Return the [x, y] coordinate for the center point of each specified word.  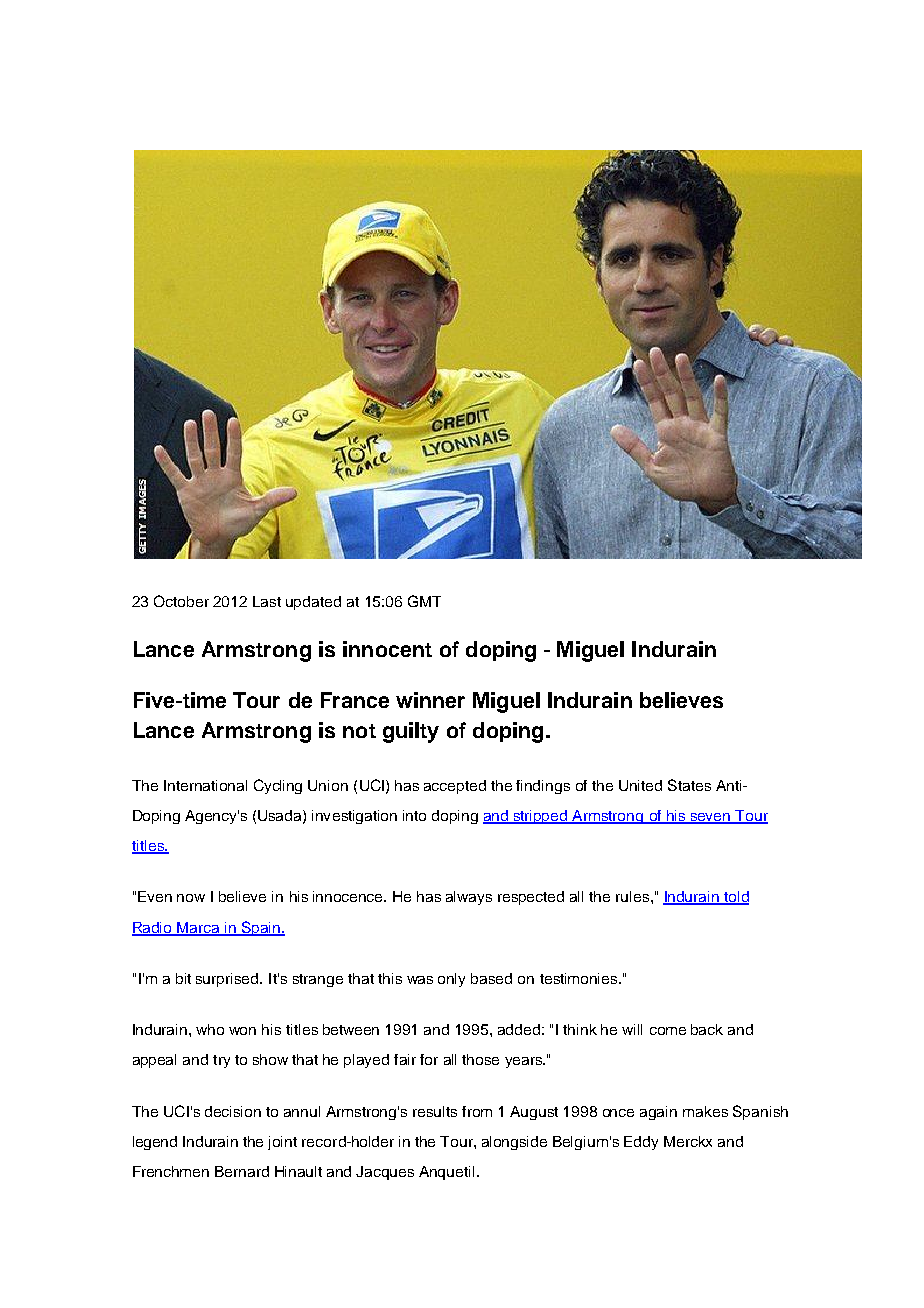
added [519, 1029]
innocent [387, 649]
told [735, 898]
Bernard [242, 1171]
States [689, 785]
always [469, 898]
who [210, 1029]
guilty [411, 732]
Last [267, 601]
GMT [424, 601]
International [205, 785]
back [707, 1029]
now [191, 898]
